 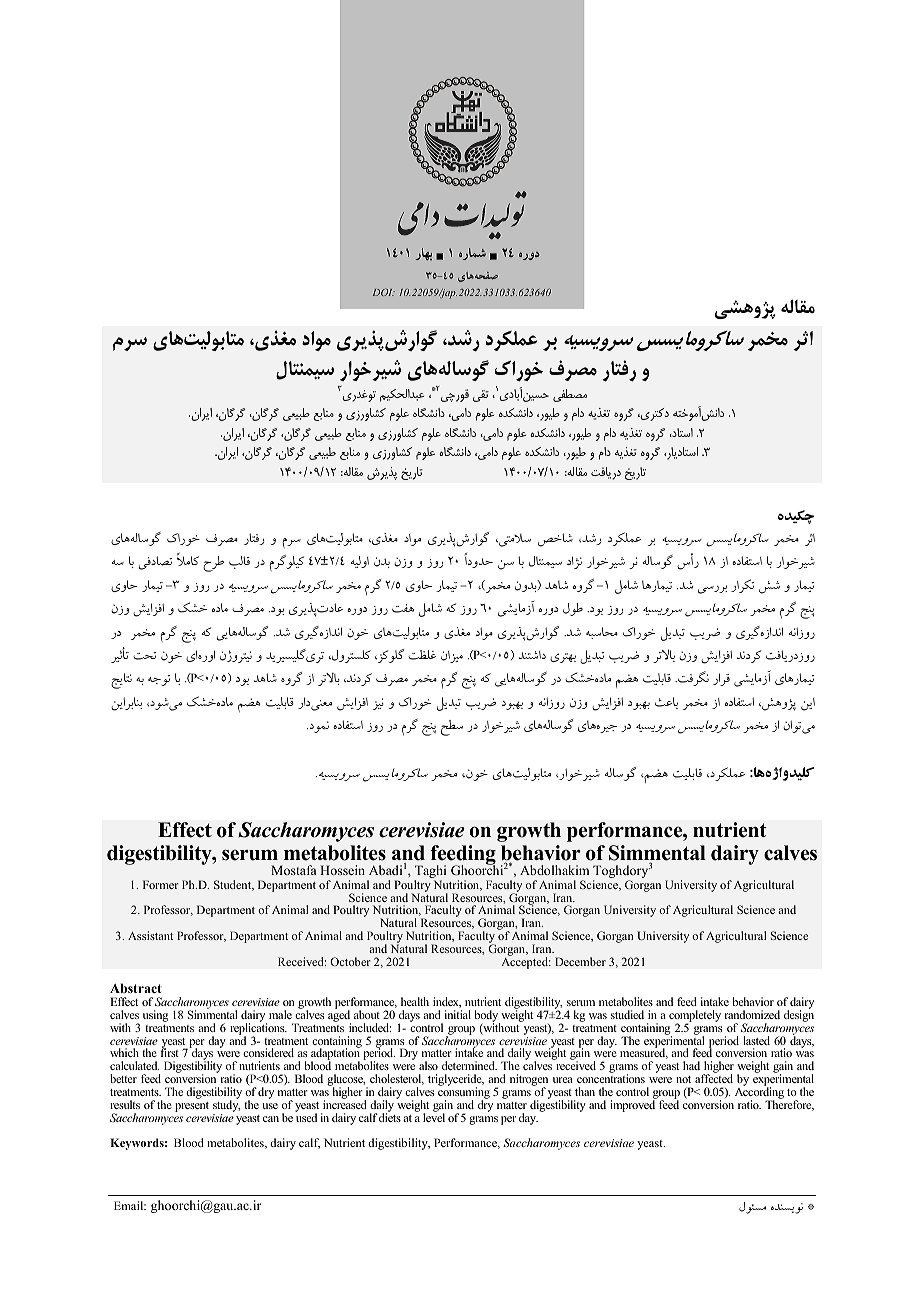 I want to click on December, so click(x=580, y=961).
